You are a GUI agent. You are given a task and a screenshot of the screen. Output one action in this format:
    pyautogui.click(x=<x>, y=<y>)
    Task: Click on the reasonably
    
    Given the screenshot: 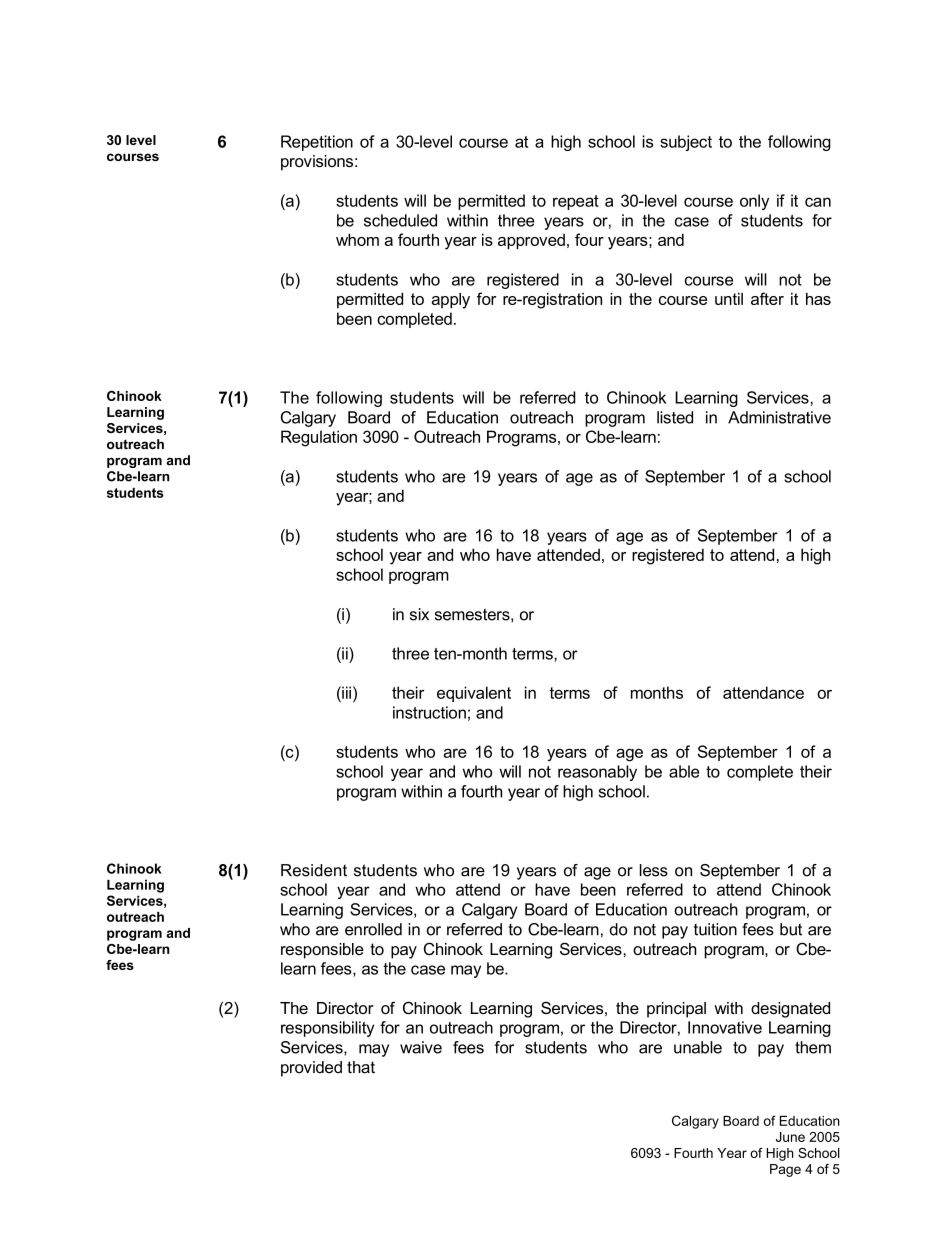 What is the action you would take?
    pyautogui.click(x=597, y=773)
